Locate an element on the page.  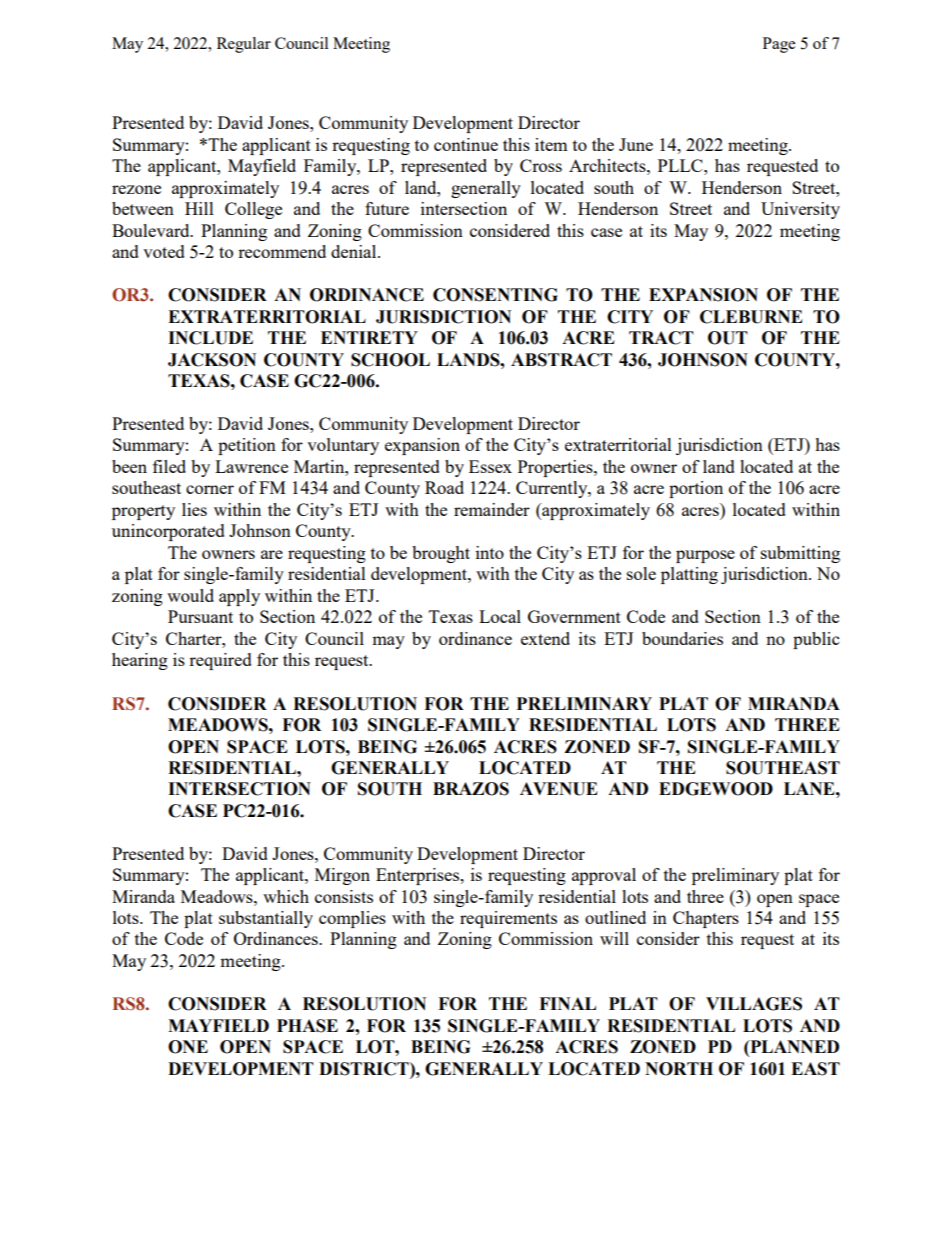
Page is located at coordinates (779, 45).
